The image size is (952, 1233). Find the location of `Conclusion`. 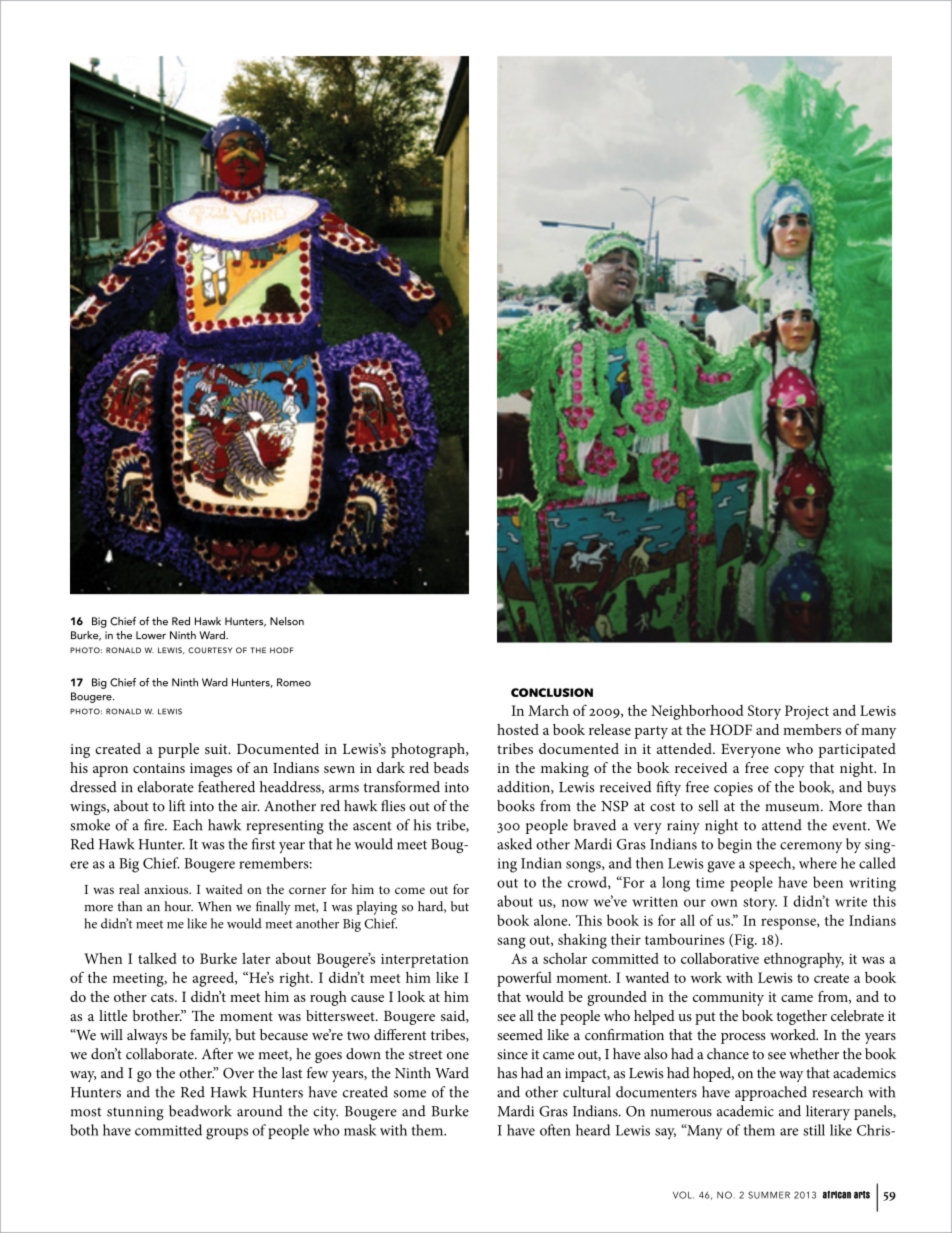

Conclusion is located at coordinates (552, 692).
